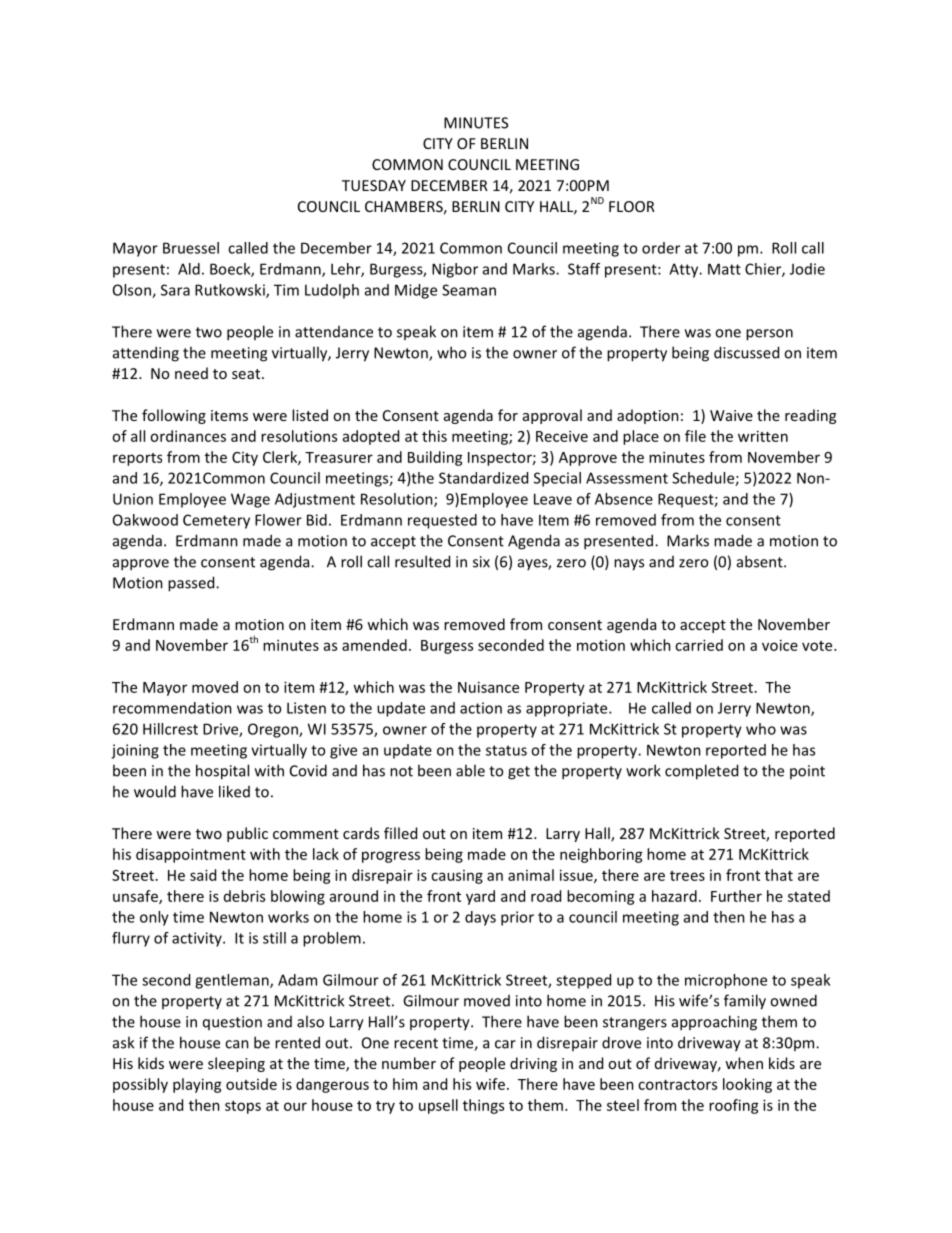 This page has height=1233, width=952. I want to click on absent, so click(761, 561).
